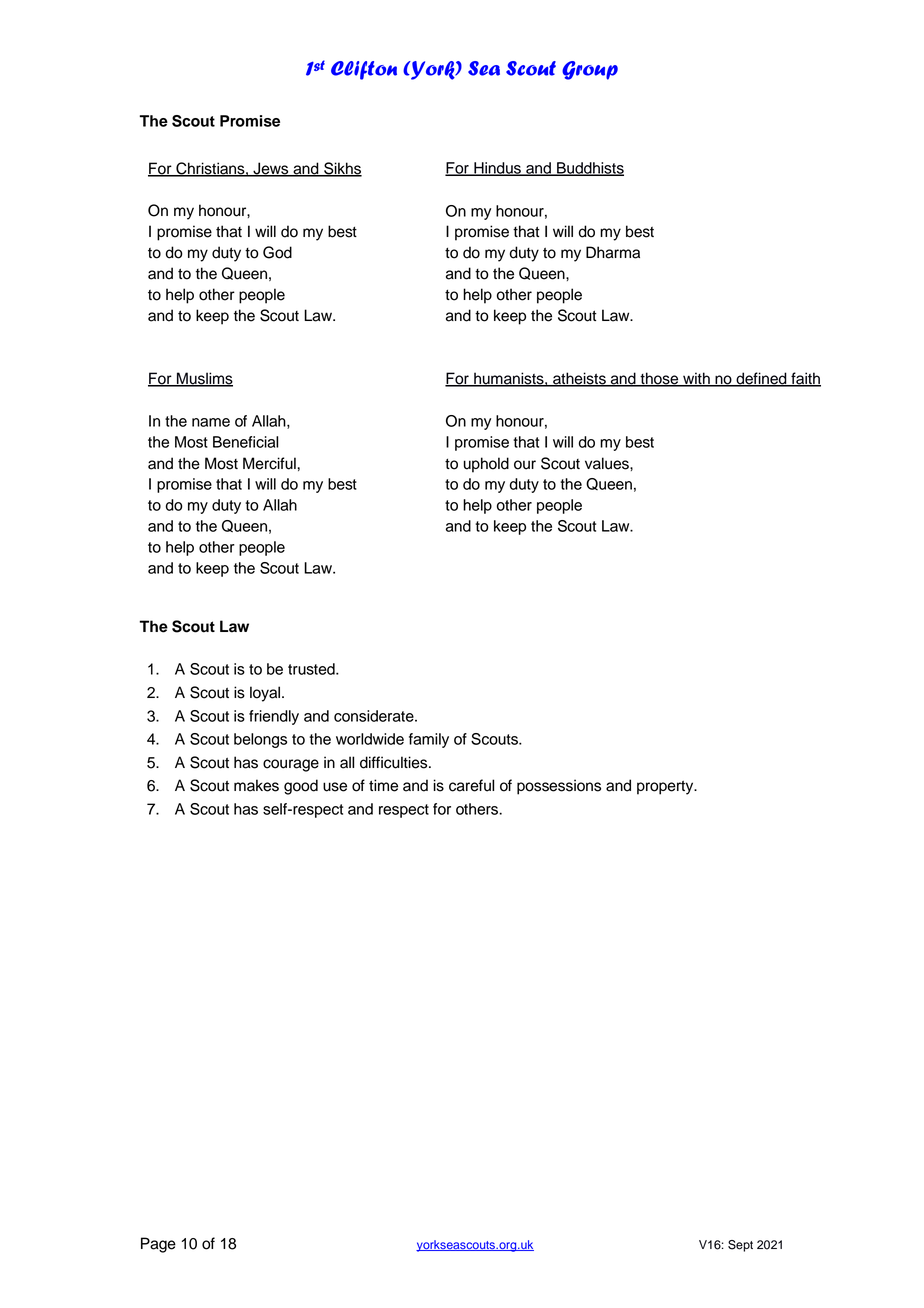  Describe the element at coordinates (256, 785) in the document. I see `makes` at that location.
